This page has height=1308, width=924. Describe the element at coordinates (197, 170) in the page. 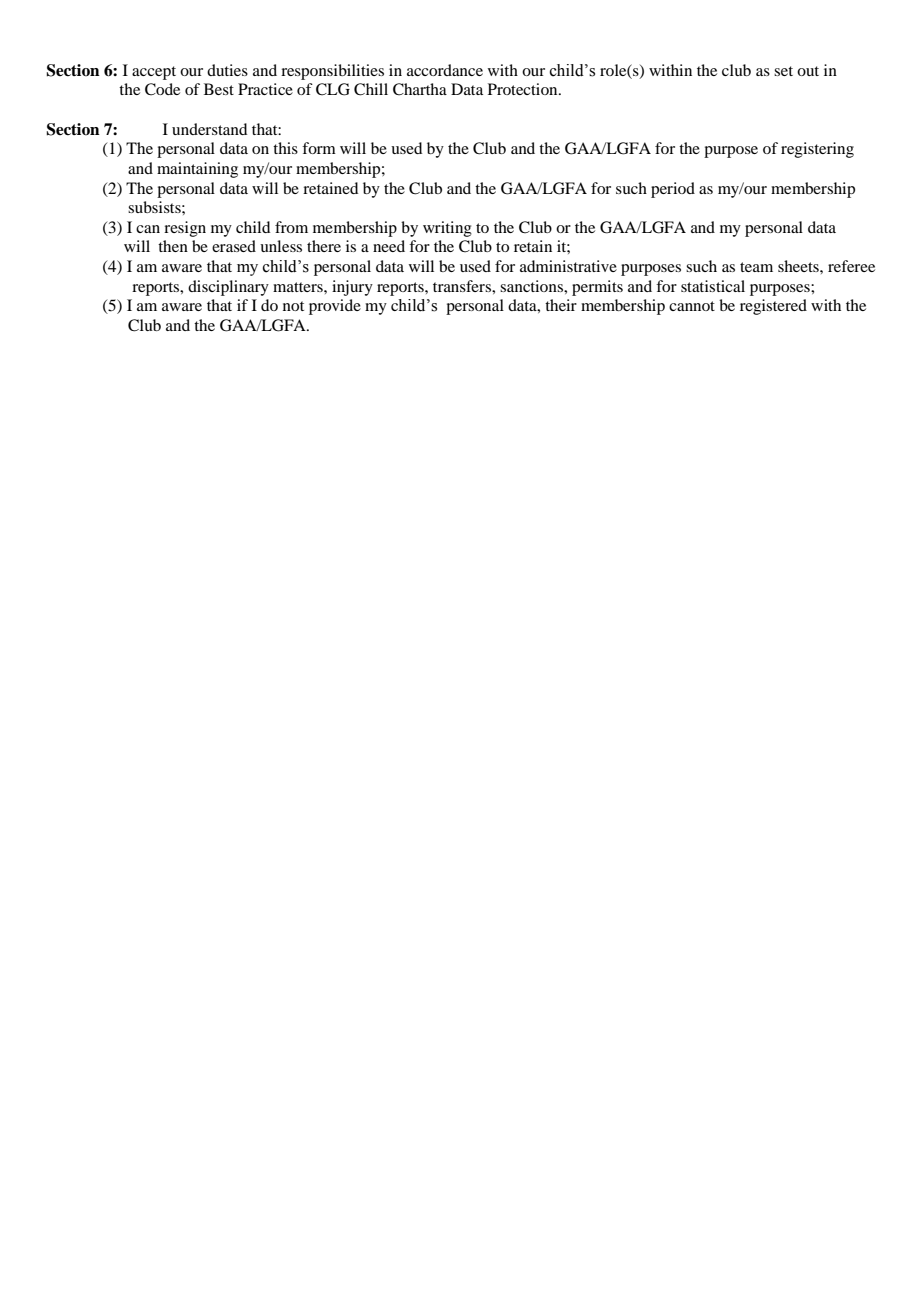

I see `maintaining` at that location.
